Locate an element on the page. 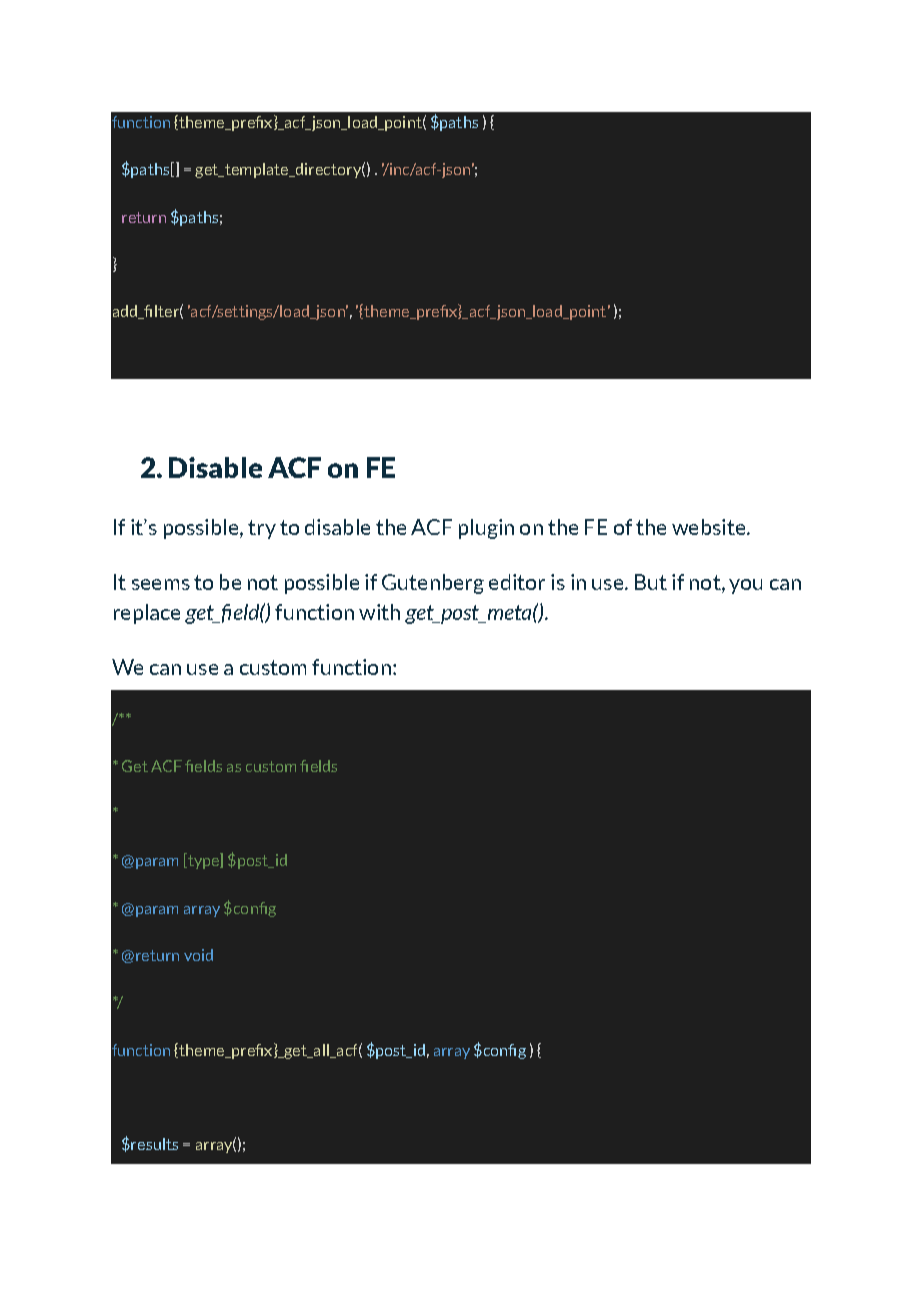 This image has width=924, height=1307. try is located at coordinates (262, 529).
